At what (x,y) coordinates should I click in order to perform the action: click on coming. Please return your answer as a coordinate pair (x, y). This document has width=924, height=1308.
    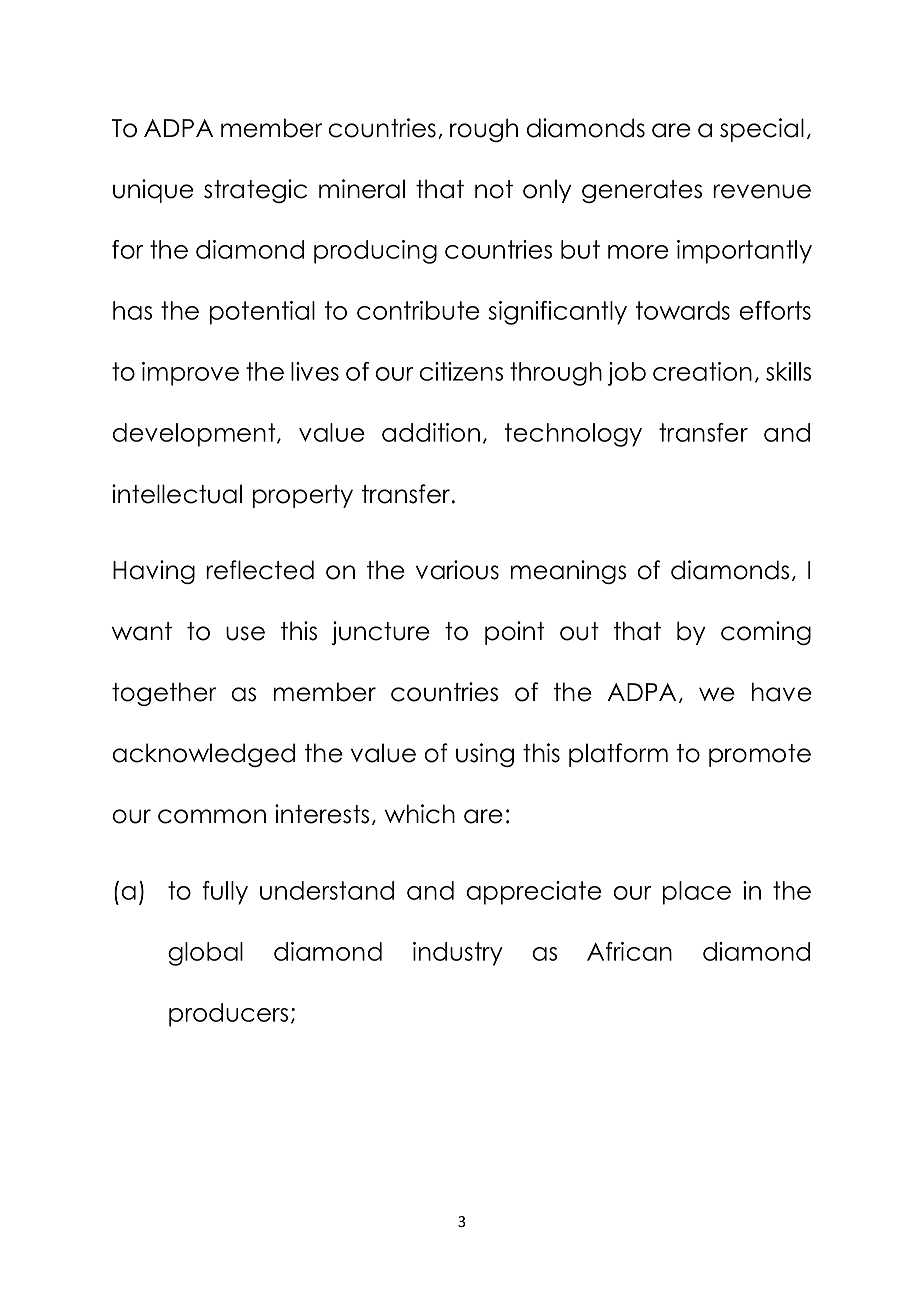
    Looking at the image, I should click on (766, 633).
